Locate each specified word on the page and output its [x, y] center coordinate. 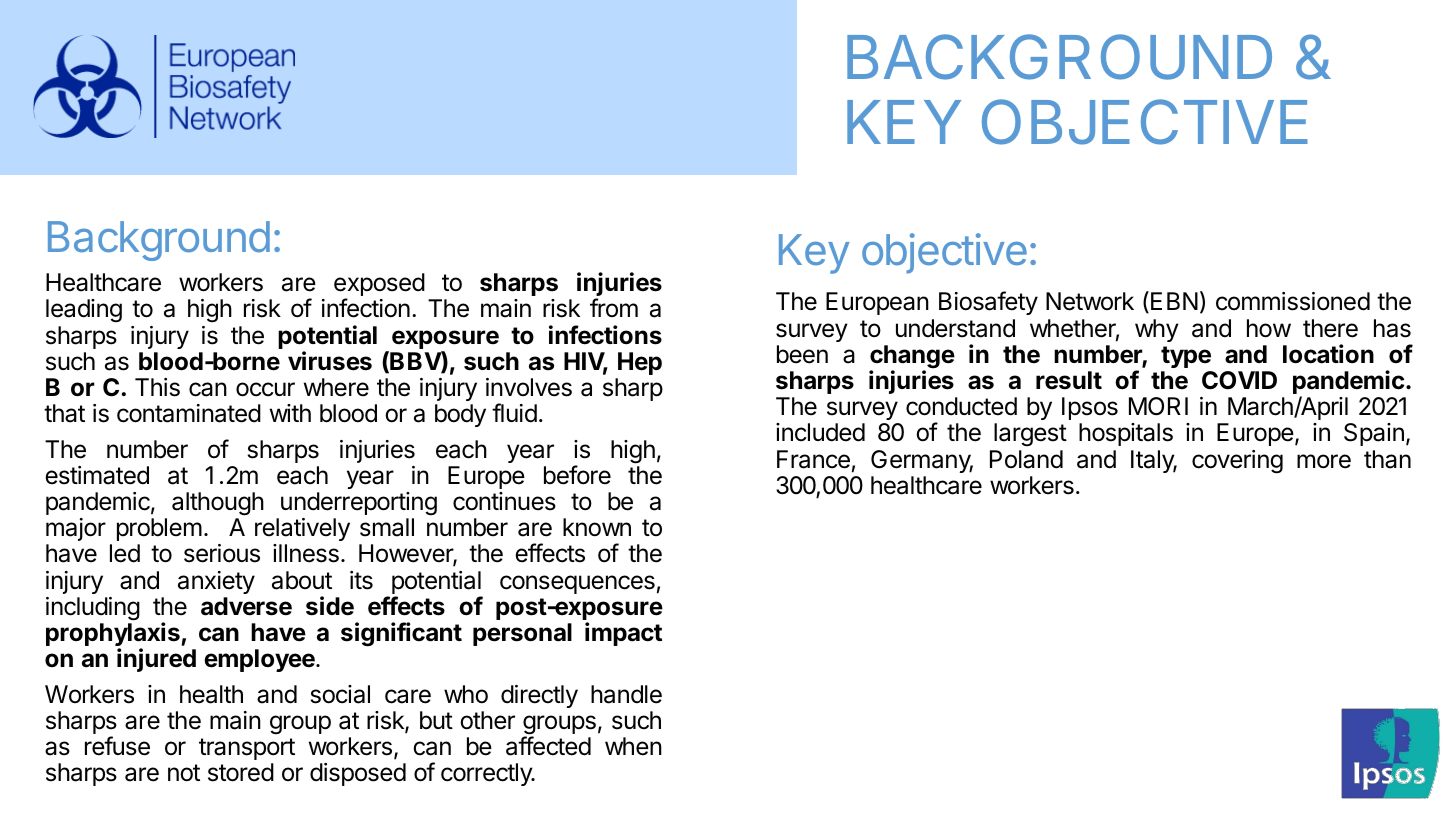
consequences [577, 584]
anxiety [216, 582]
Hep [640, 363]
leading [84, 311]
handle [626, 694]
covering [1237, 462]
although [218, 504]
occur [265, 389]
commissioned [1293, 301]
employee [260, 660]
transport [247, 749]
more [1324, 461]
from [614, 307]
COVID [1239, 380]
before [577, 475]
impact [623, 634]
